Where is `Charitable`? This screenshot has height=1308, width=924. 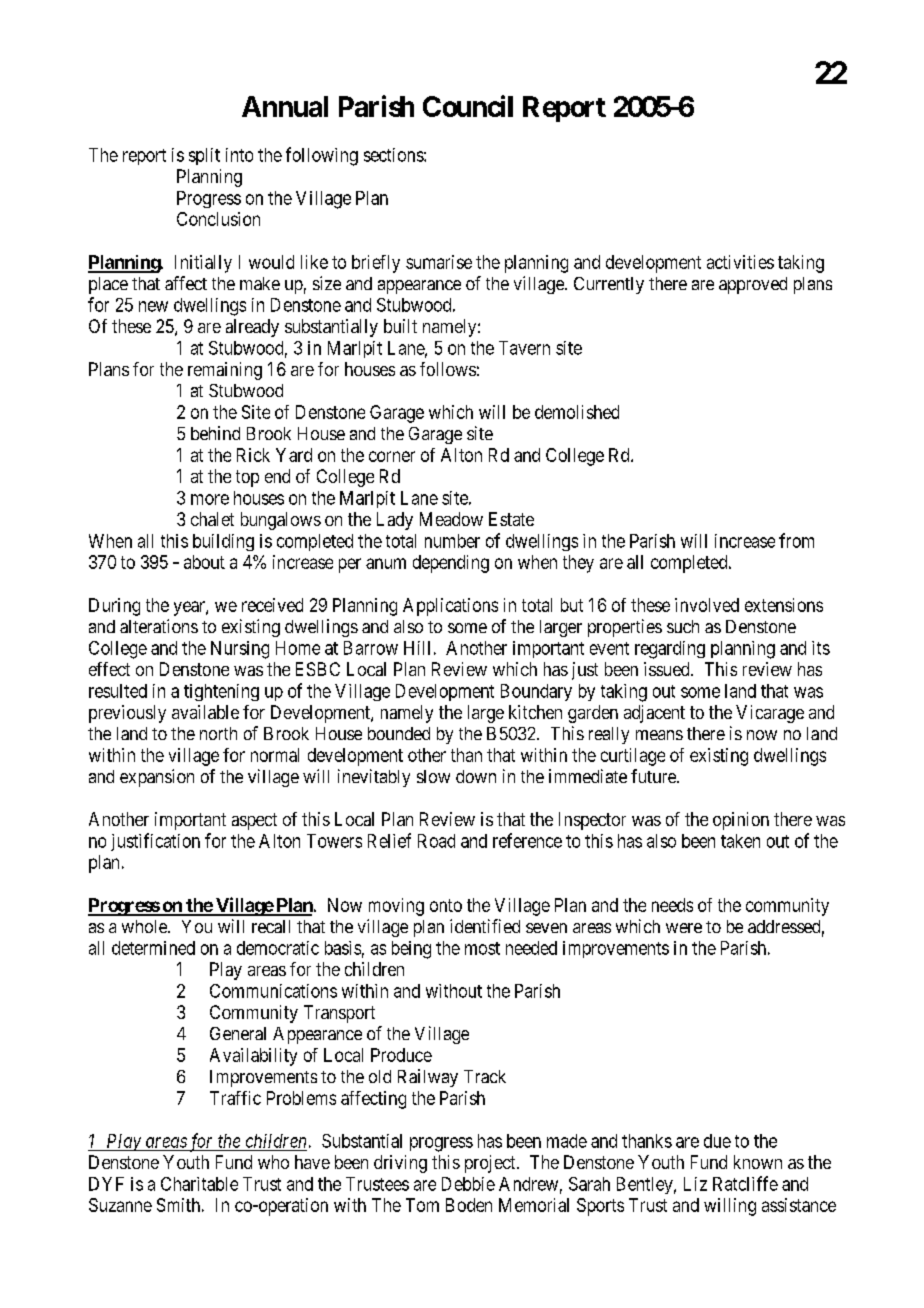 Charitable is located at coordinates (199, 1184).
